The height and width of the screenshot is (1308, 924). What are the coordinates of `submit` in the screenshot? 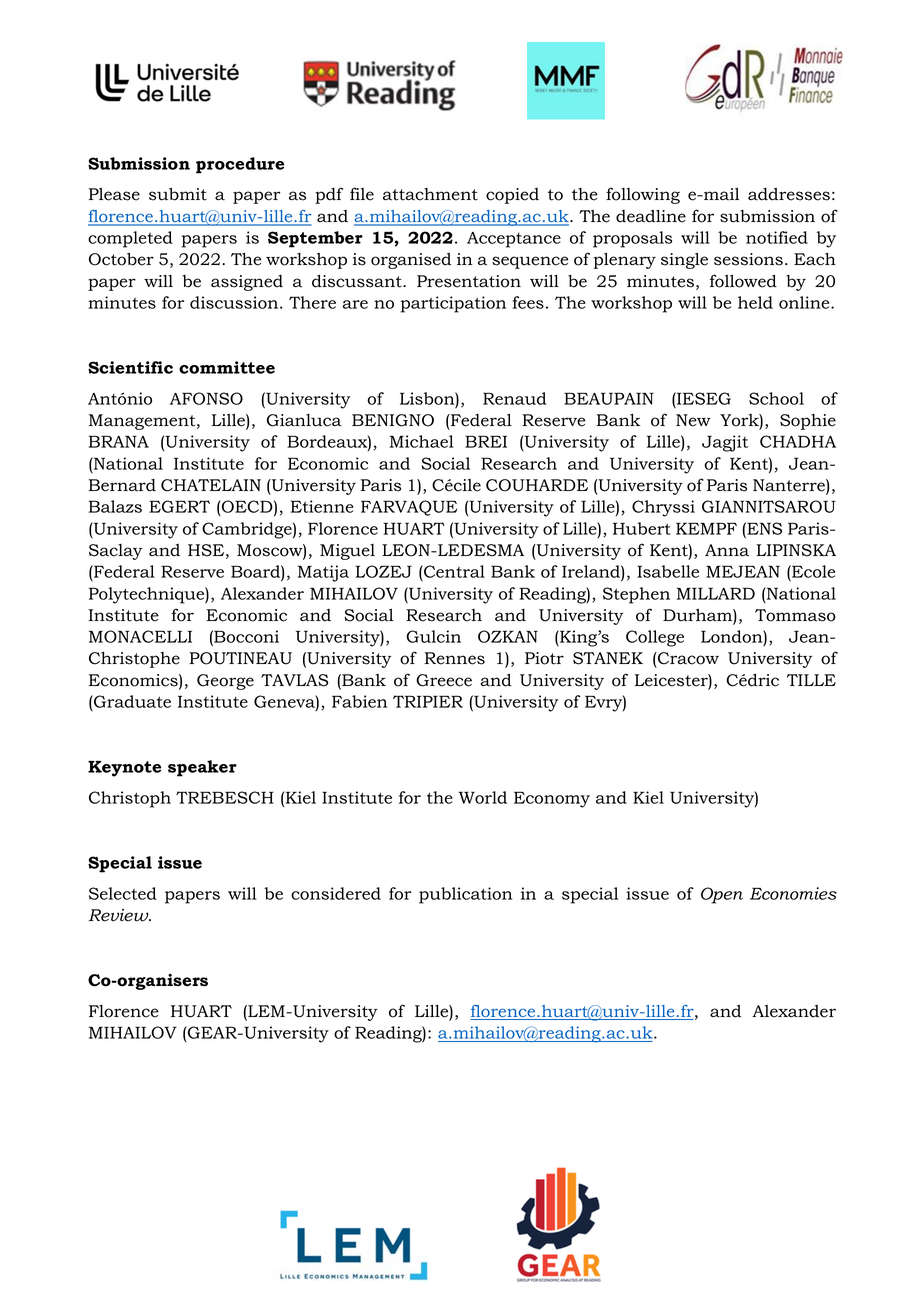 It's located at (178, 194).
